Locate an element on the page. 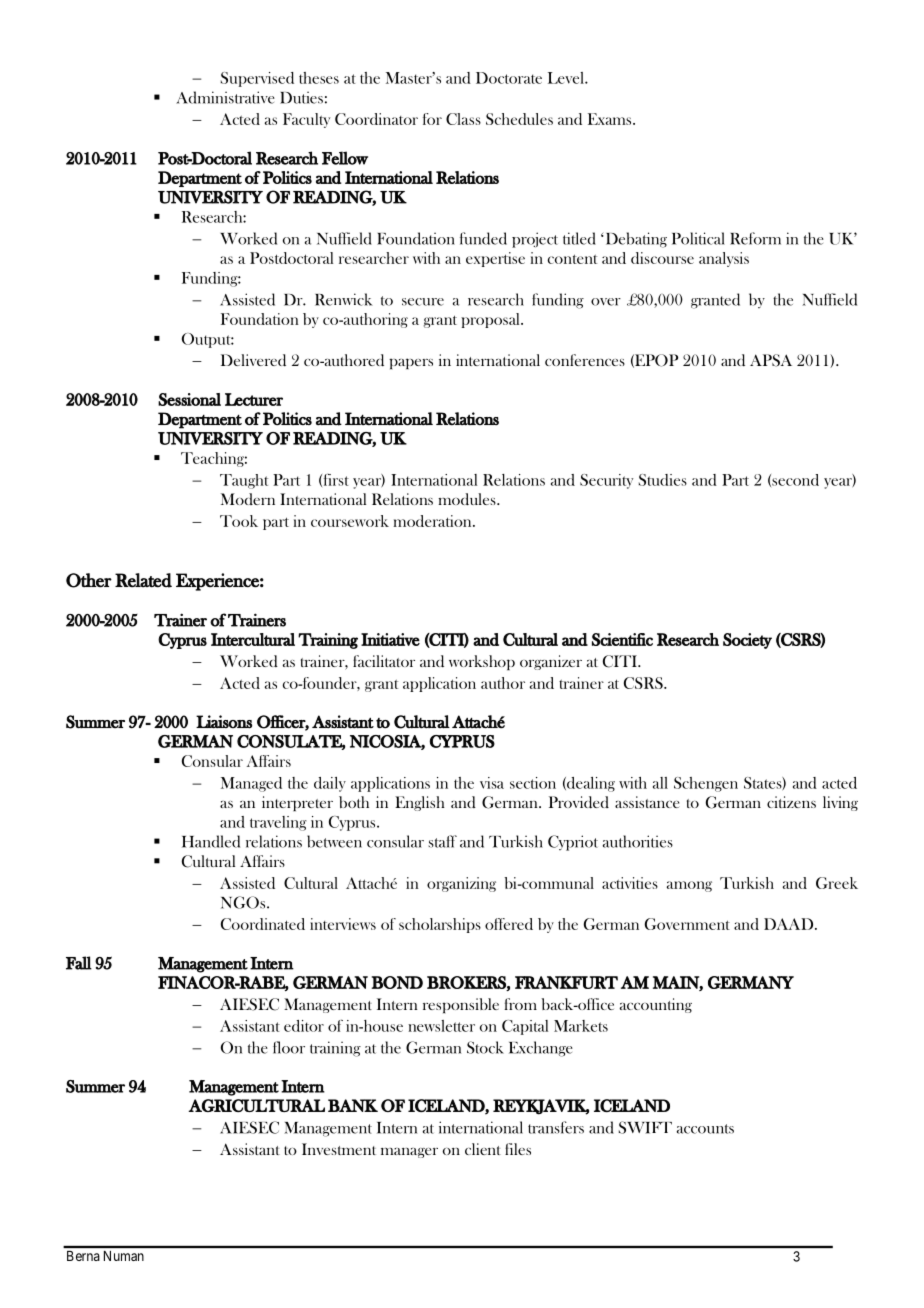 The image size is (924, 1308). Liaisons is located at coordinates (224, 722).
